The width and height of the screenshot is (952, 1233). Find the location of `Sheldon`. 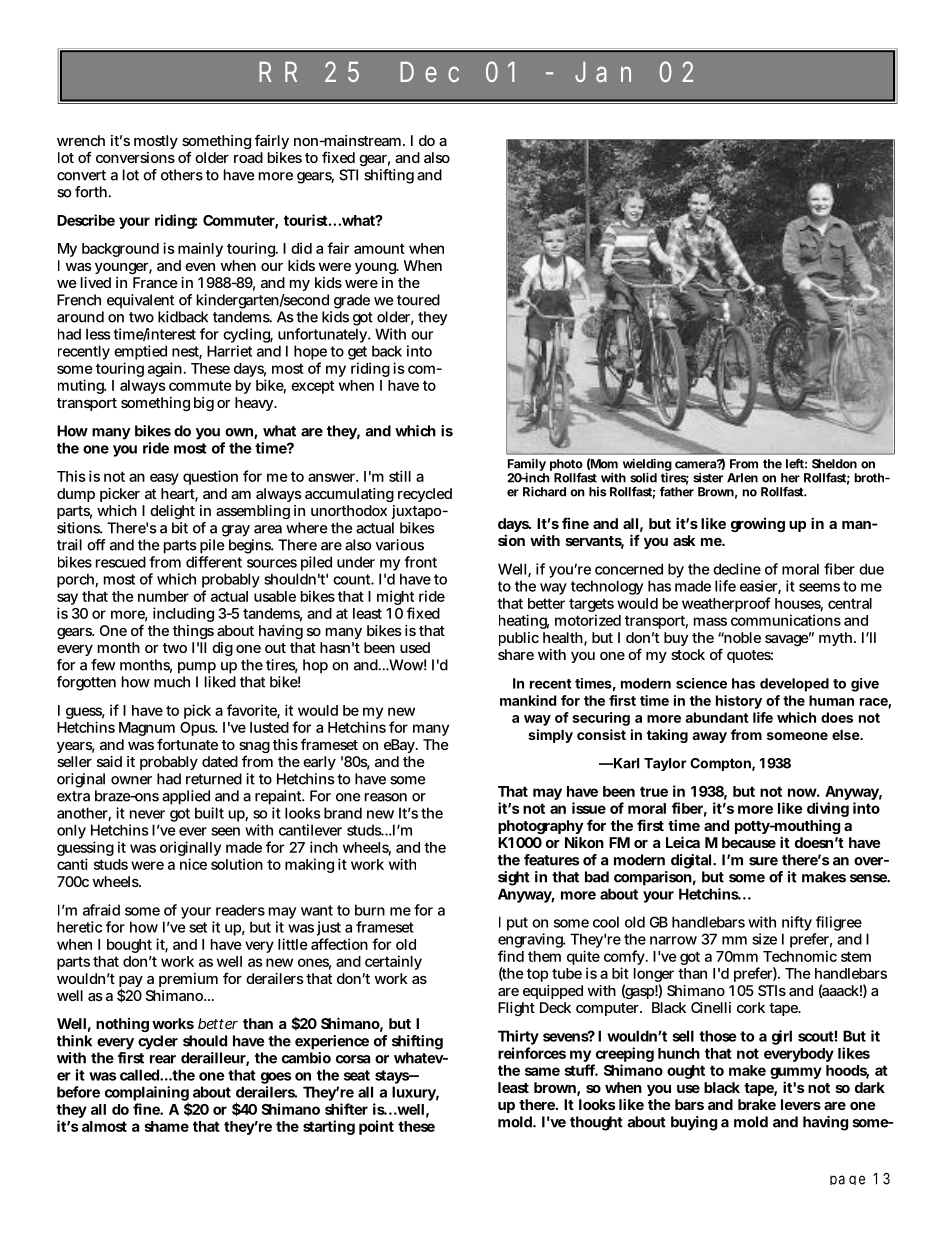

Sheldon is located at coordinates (834, 464).
